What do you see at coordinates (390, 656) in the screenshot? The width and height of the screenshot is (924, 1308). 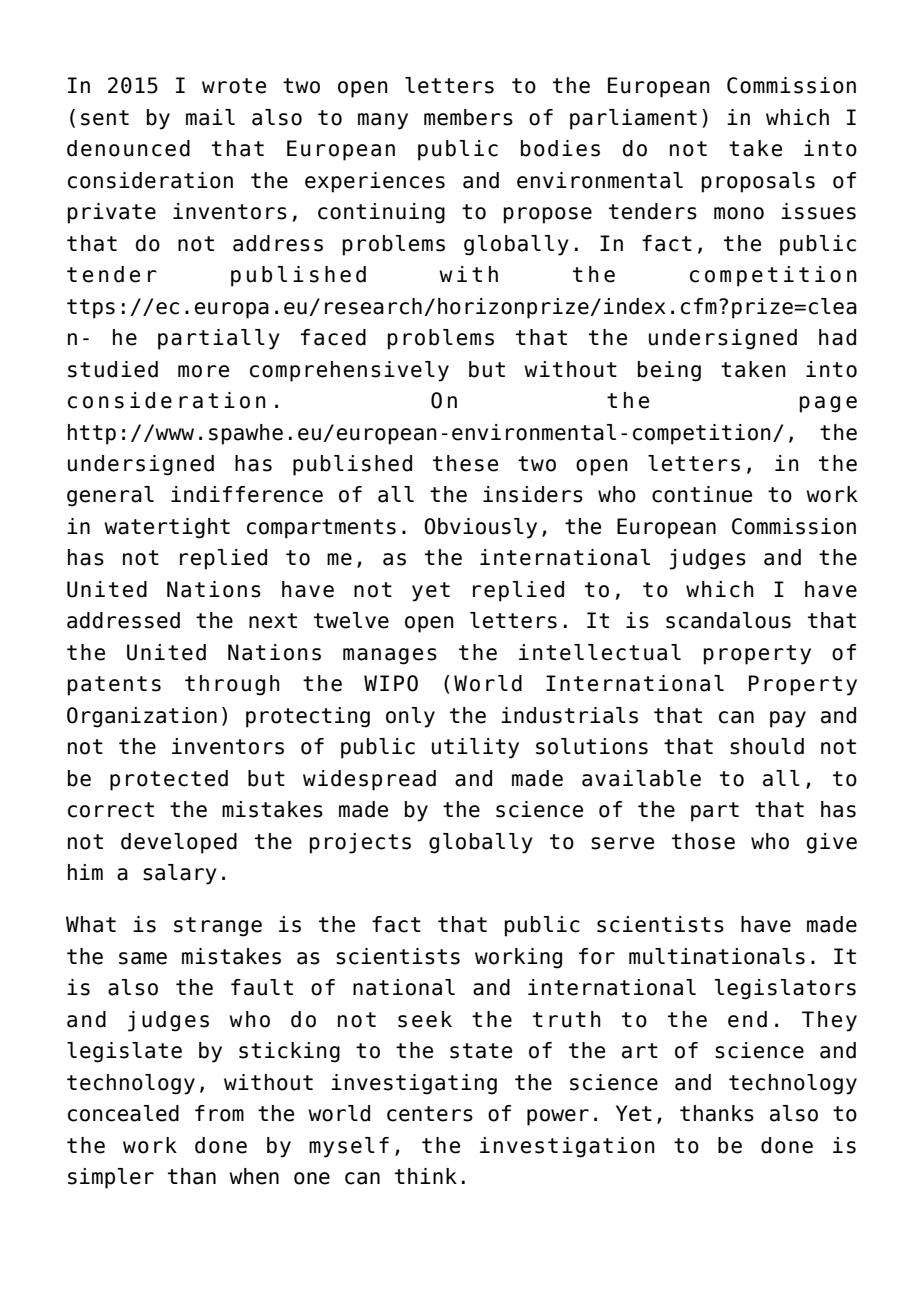 I see `manages` at bounding box center [390, 656].
